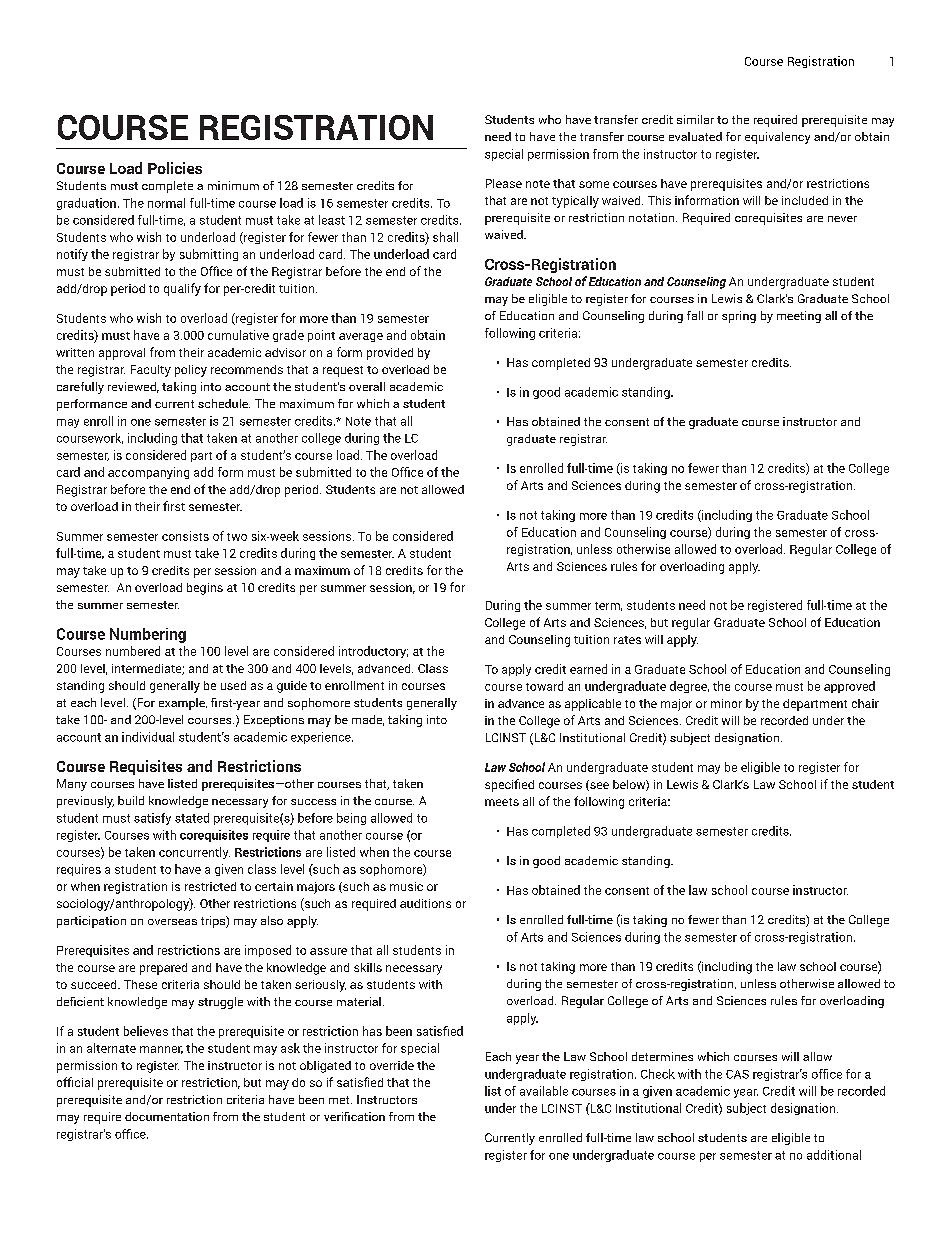 Image resolution: width=952 pixels, height=1233 pixels. Describe the element at coordinates (148, 635) in the screenshot. I see `Numbering` at that location.
